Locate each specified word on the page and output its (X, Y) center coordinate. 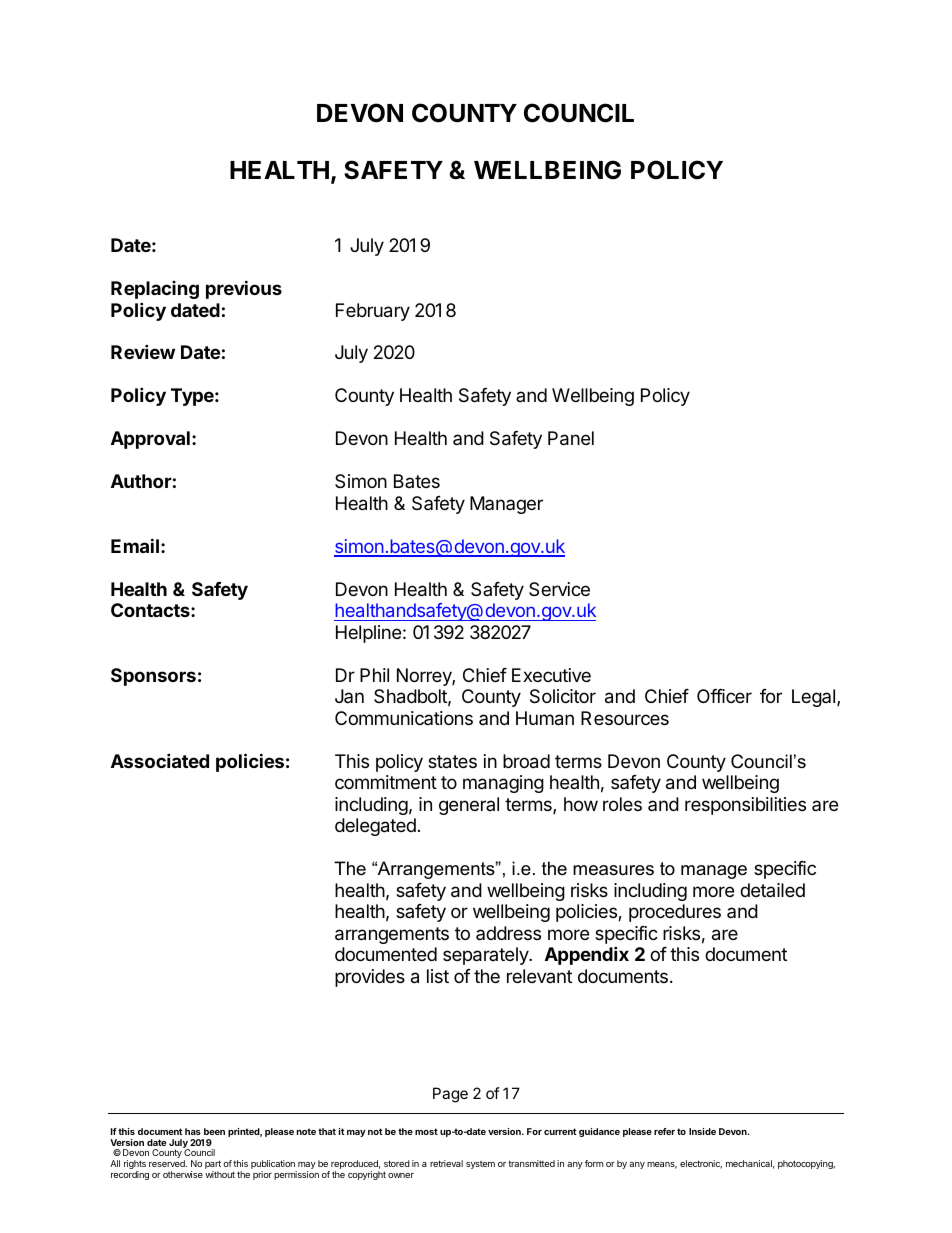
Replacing (155, 290)
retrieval (446, 1163)
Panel (571, 438)
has (193, 1131)
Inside (702, 1131)
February (373, 312)
